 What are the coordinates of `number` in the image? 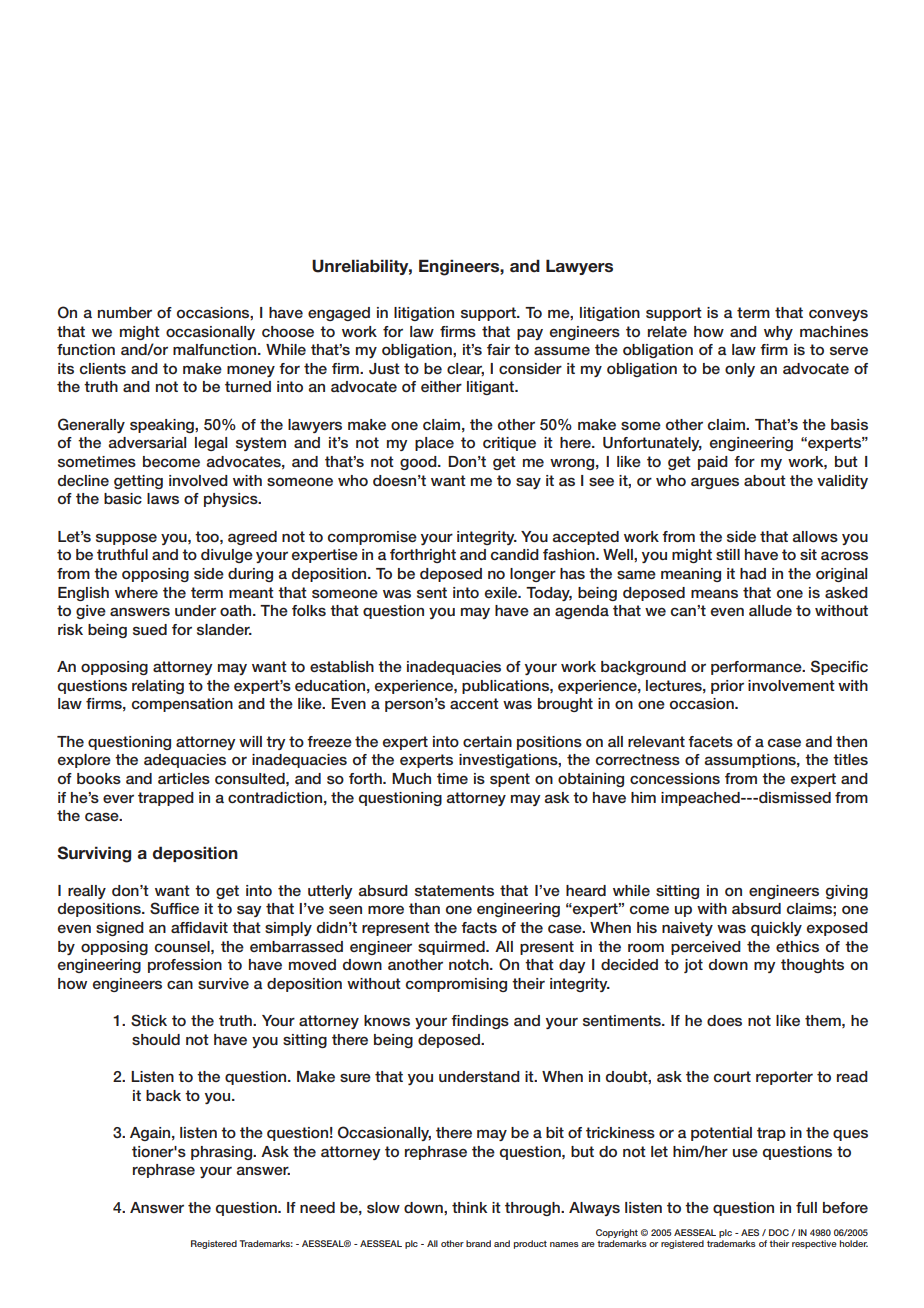 It's located at (125, 312).
